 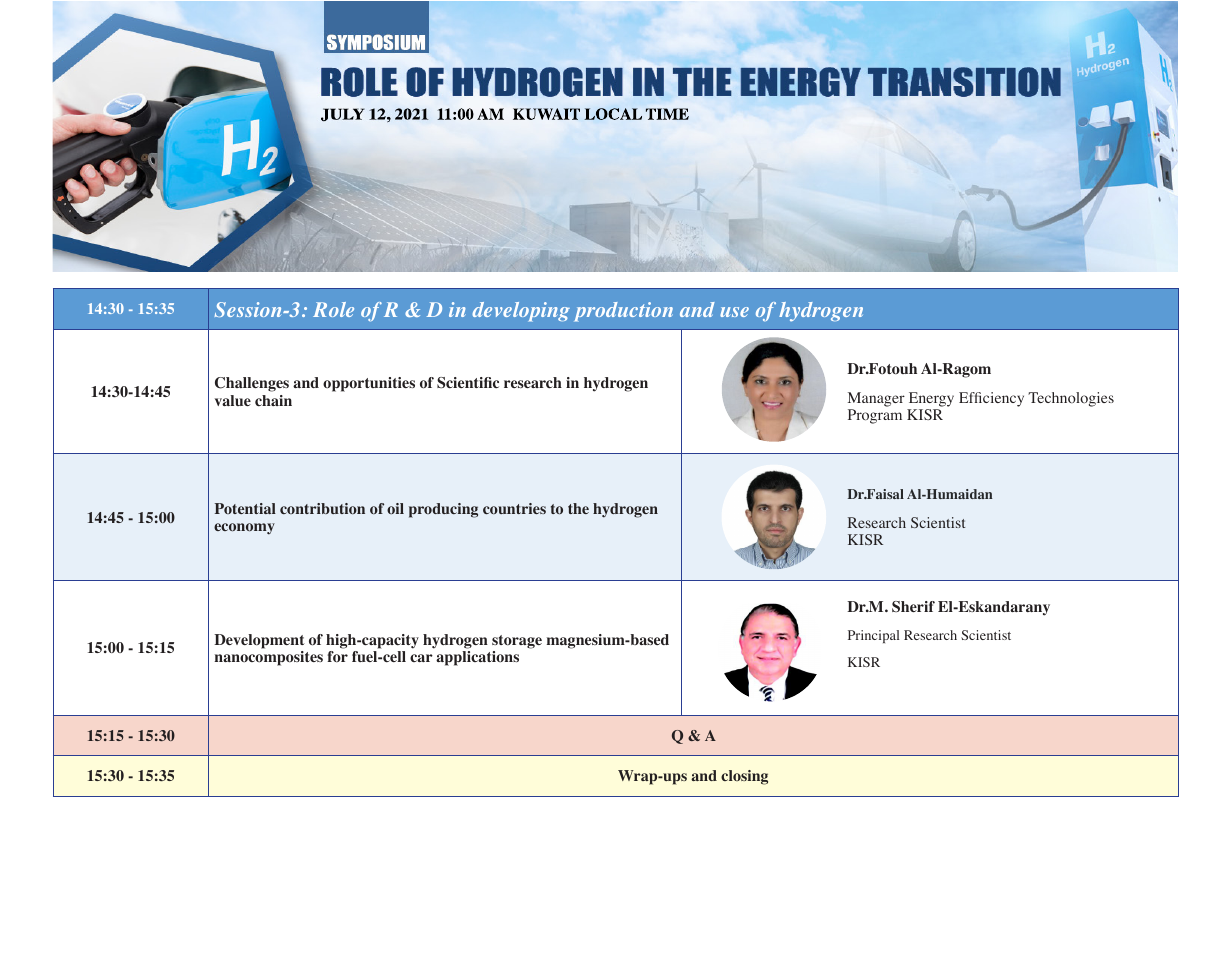 What do you see at coordinates (913, 606) in the screenshot?
I see `Sherif` at bounding box center [913, 606].
